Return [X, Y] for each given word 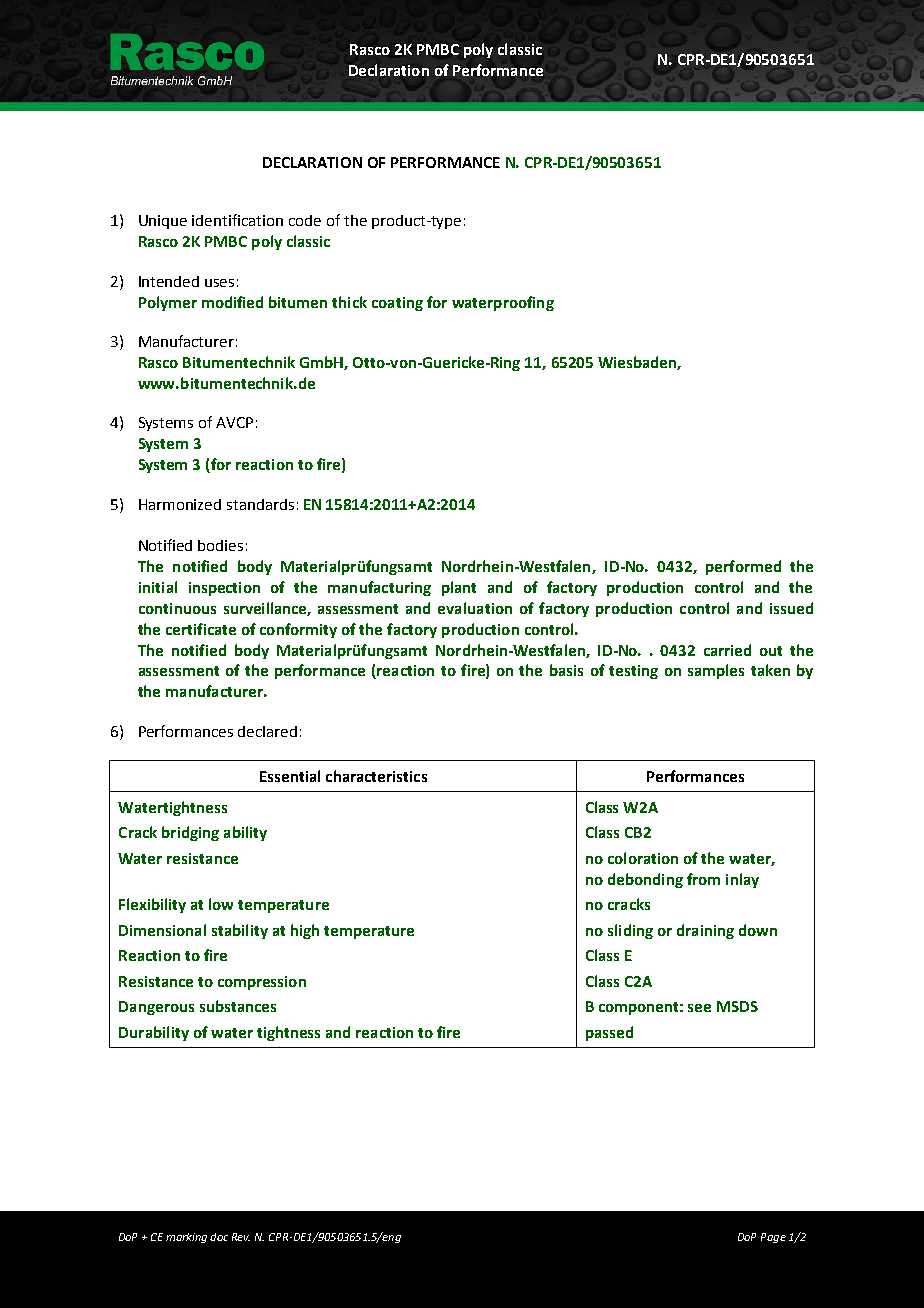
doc [219, 1237]
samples [716, 671]
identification [237, 220]
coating [397, 304]
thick [349, 302]
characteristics [376, 776]
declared [267, 731]
